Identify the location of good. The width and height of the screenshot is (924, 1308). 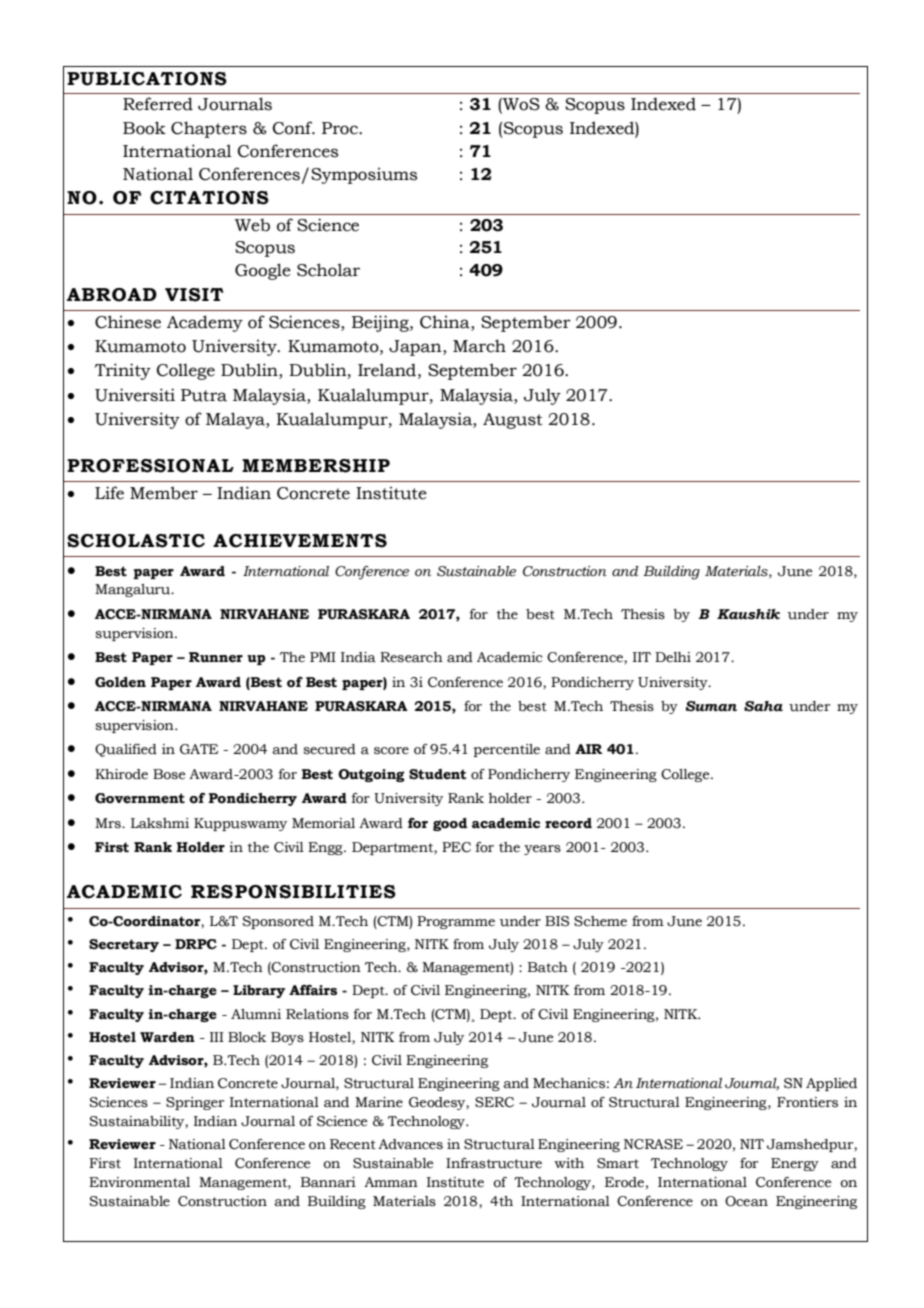
(450, 824).
